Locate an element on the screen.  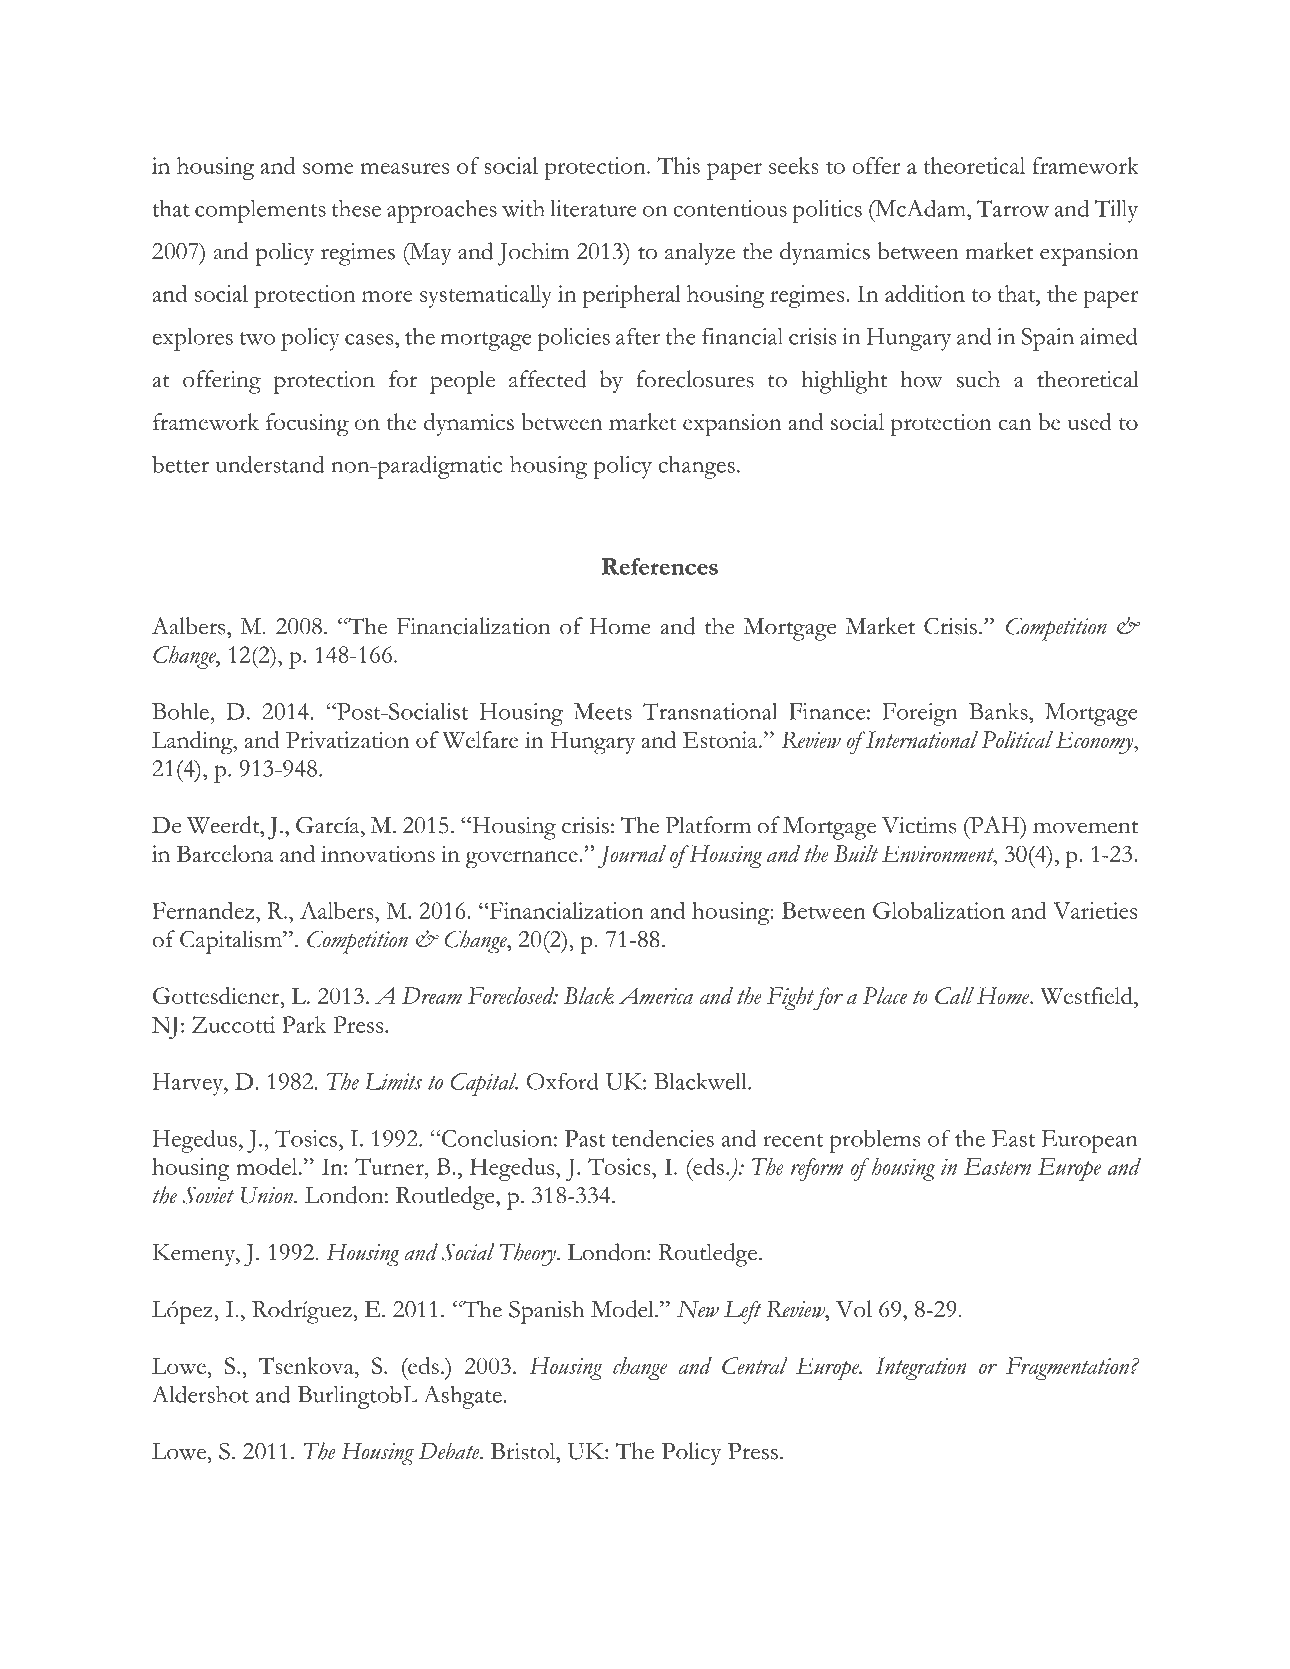
Platform is located at coordinates (708, 825).
